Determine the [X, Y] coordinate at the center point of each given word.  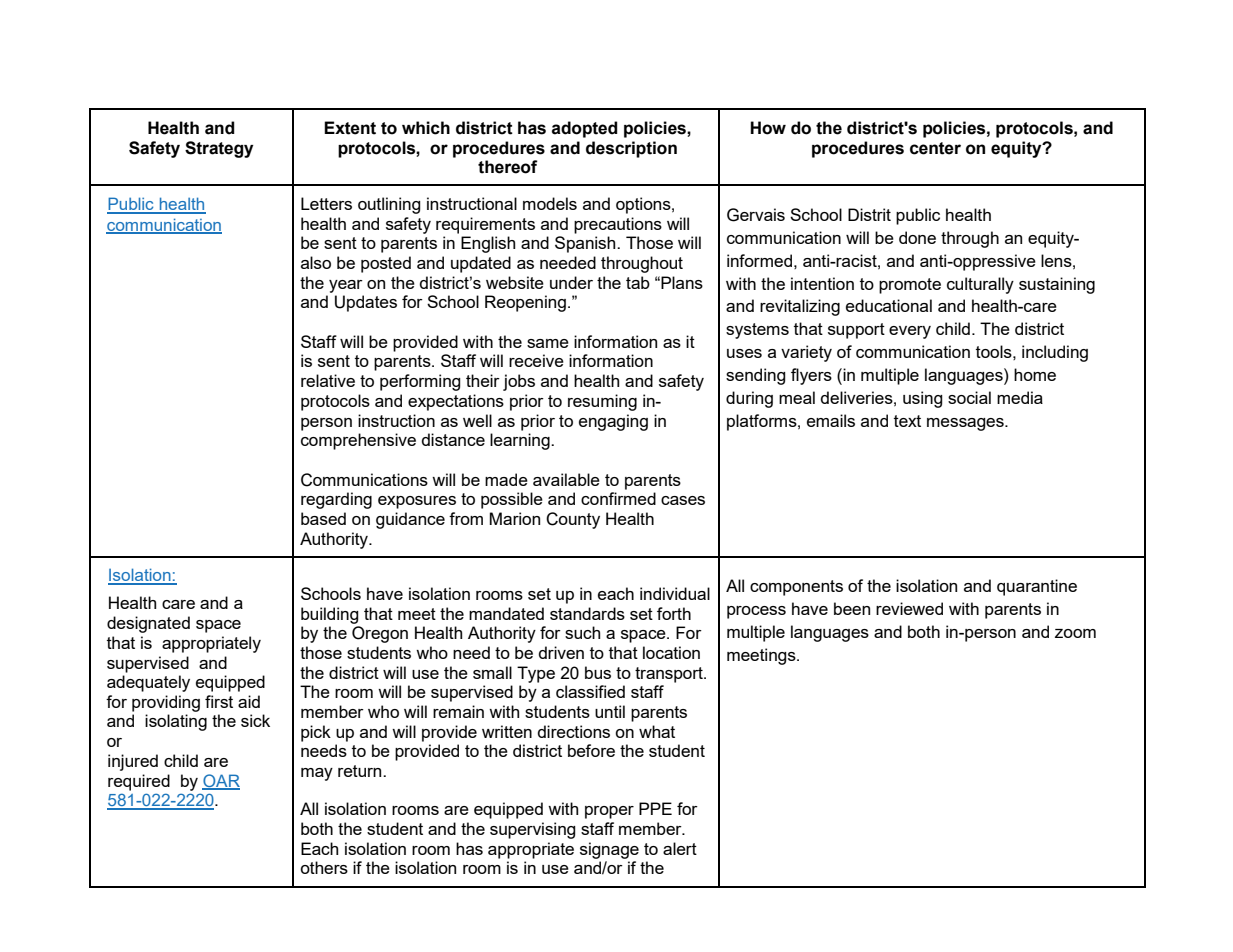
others [324, 867]
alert [680, 848]
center [935, 148]
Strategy [219, 149]
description [631, 149]
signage [609, 850]
